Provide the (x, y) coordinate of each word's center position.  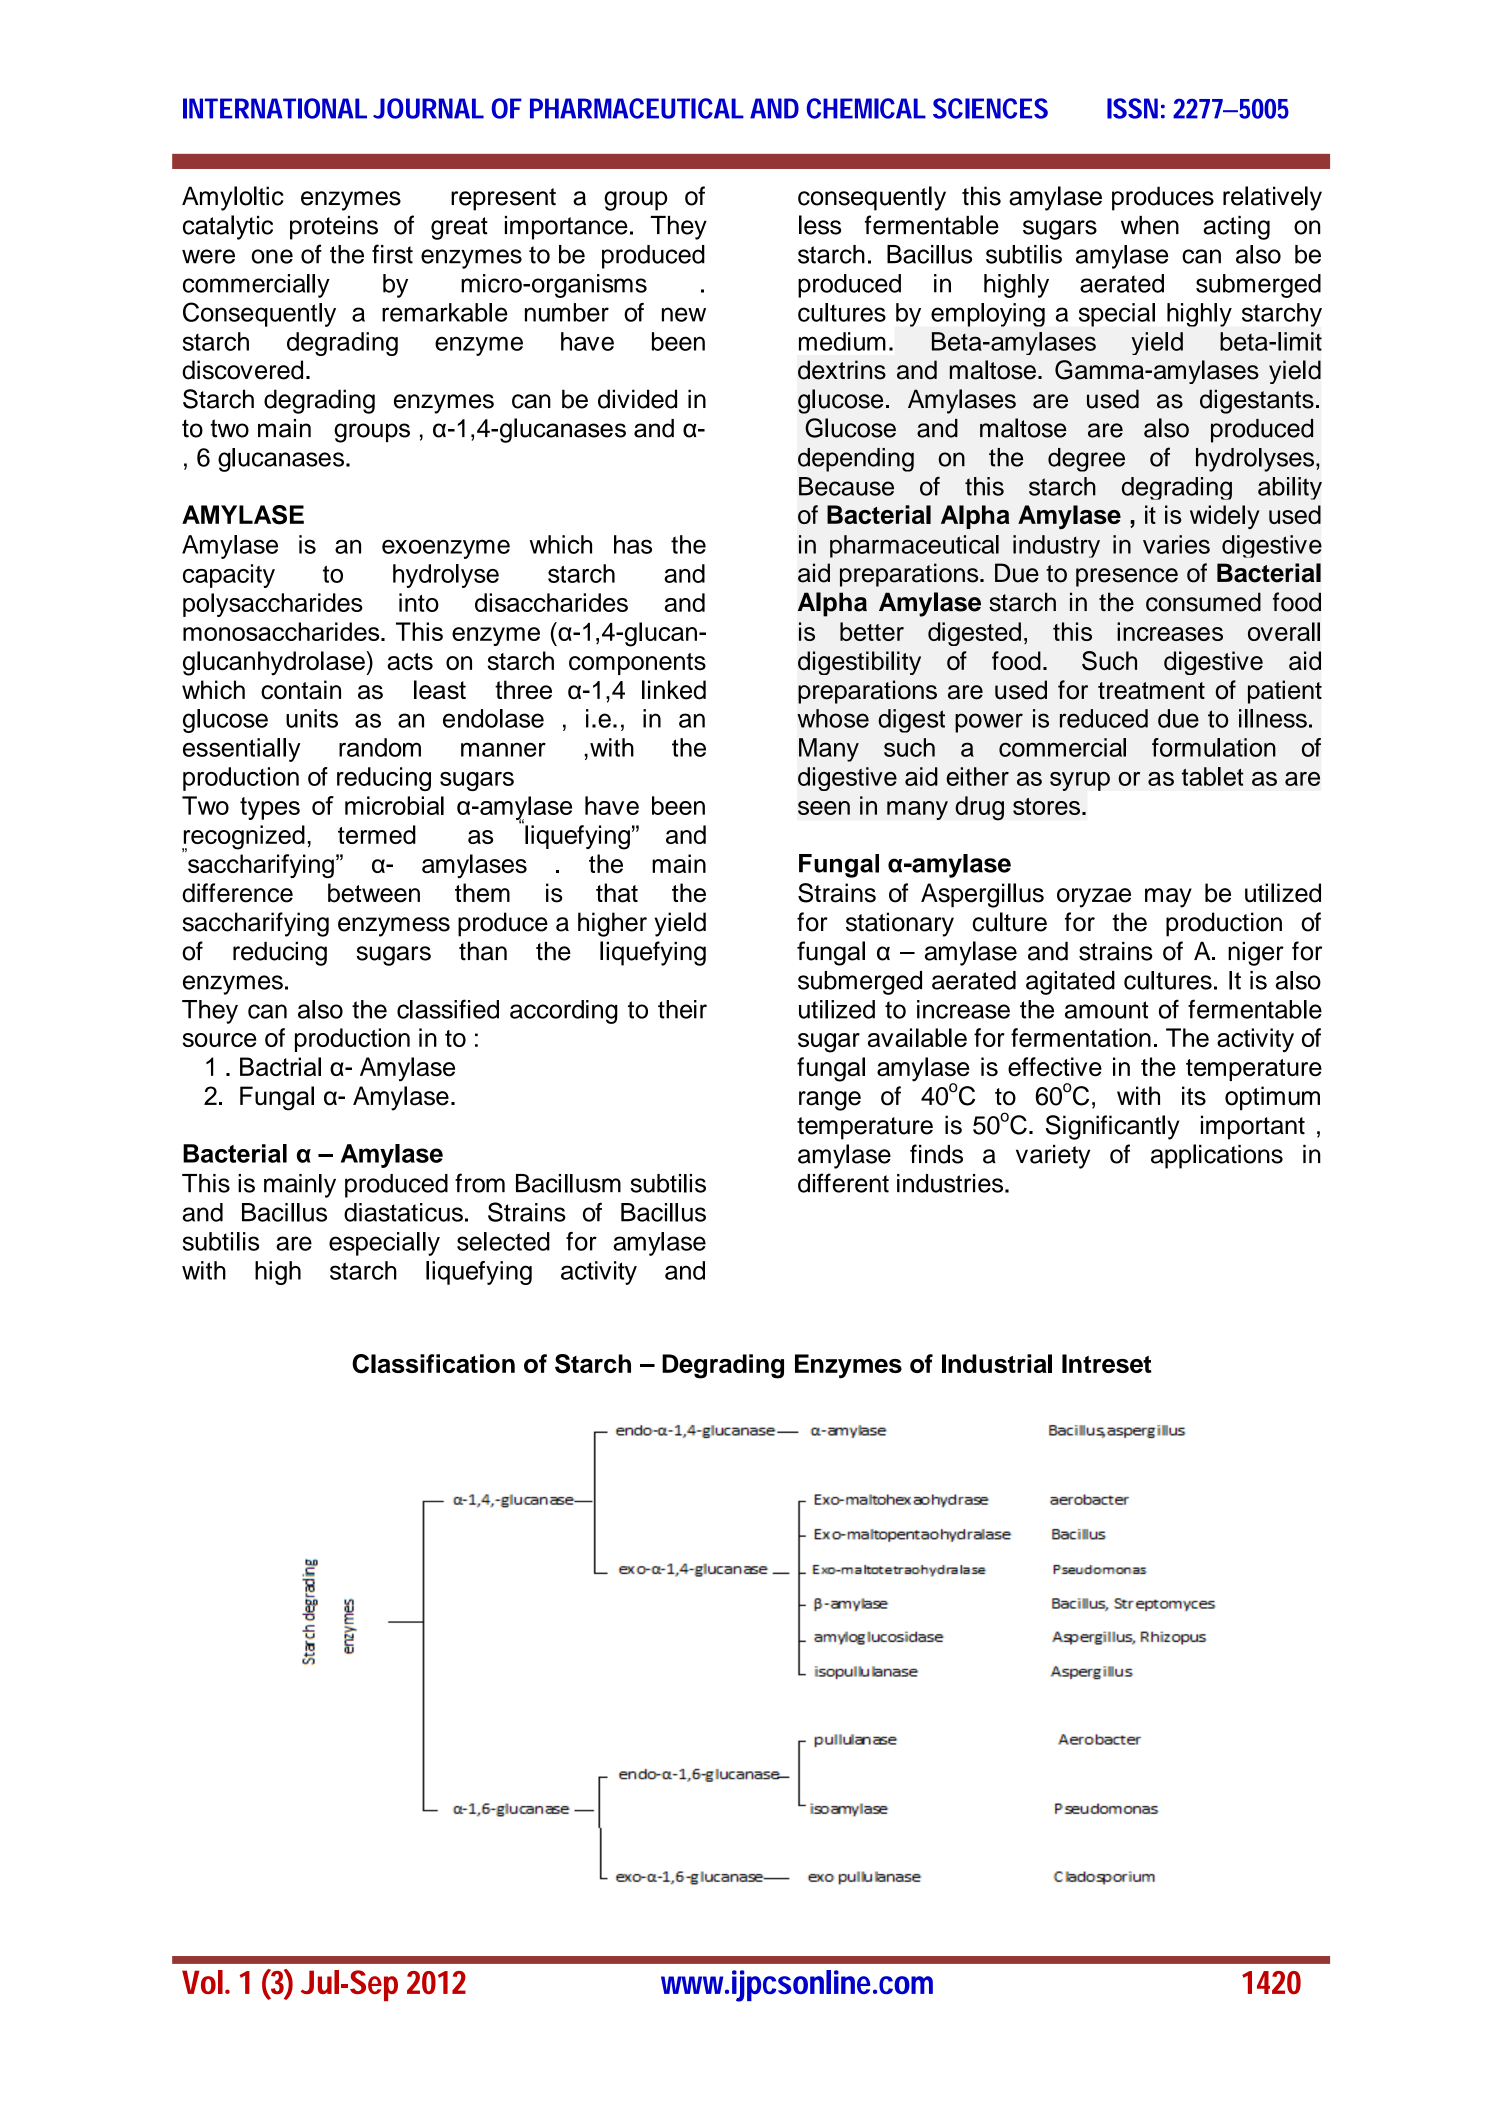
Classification (433, 1364)
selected (503, 1241)
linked (674, 690)
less (820, 225)
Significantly (1112, 1127)
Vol (202, 1982)
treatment (1151, 691)
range (830, 1101)
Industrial (997, 1363)
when (1150, 225)
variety (1053, 1157)
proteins (334, 228)
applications (1217, 1156)
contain (301, 690)
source (220, 1040)
